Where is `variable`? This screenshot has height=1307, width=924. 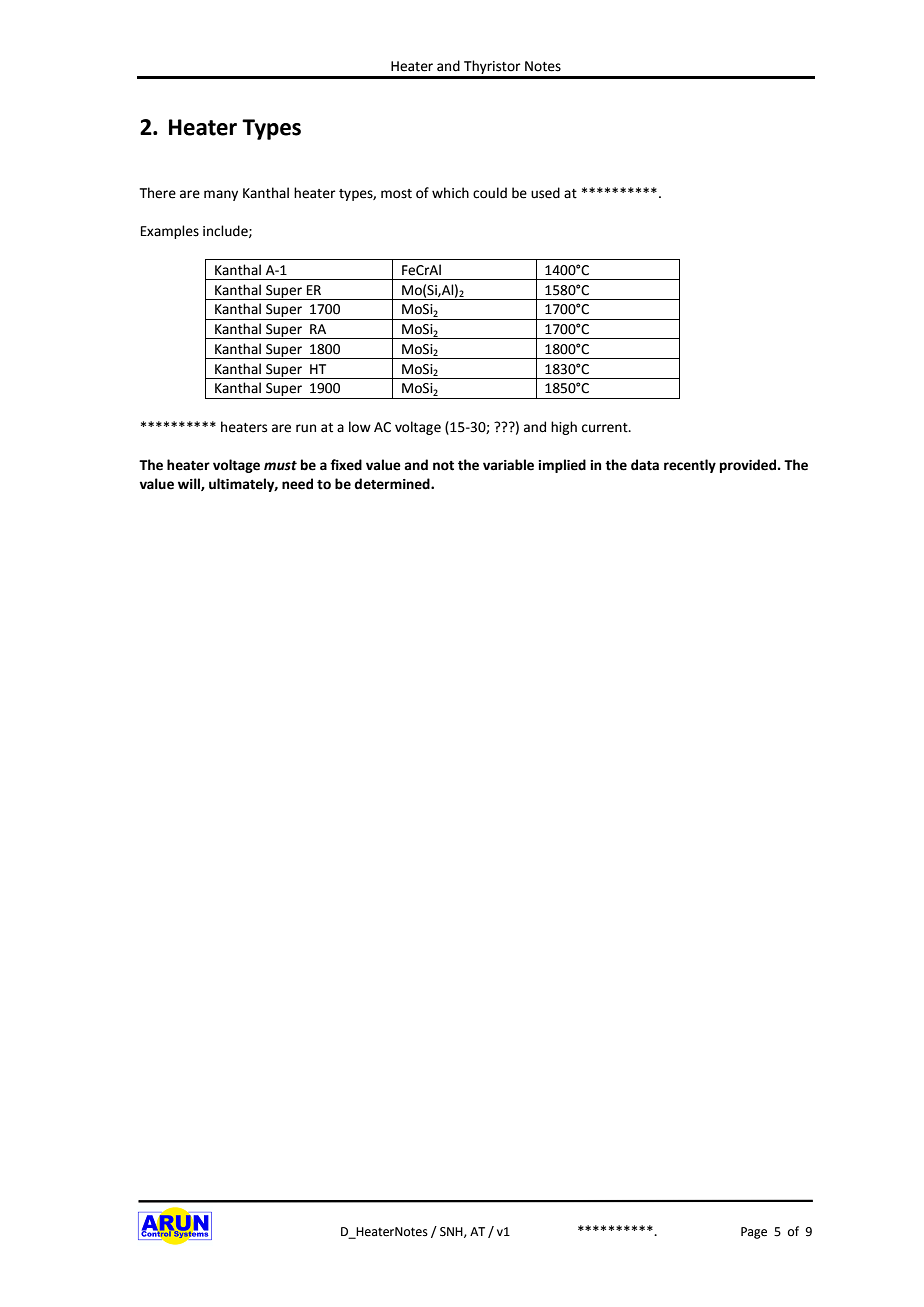
variable is located at coordinates (508, 465).
